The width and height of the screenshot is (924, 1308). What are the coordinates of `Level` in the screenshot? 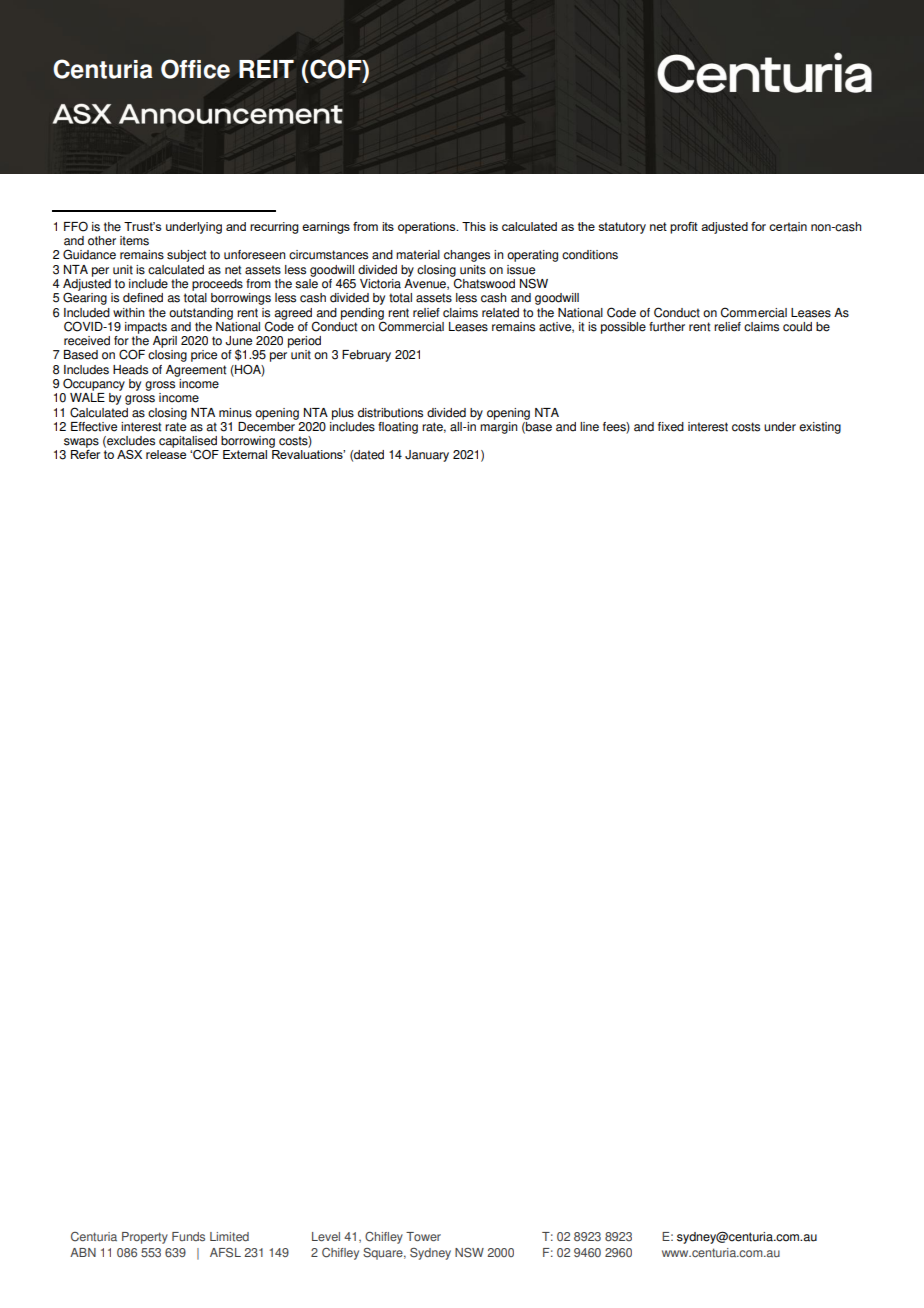 It's located at (326, 1237).
